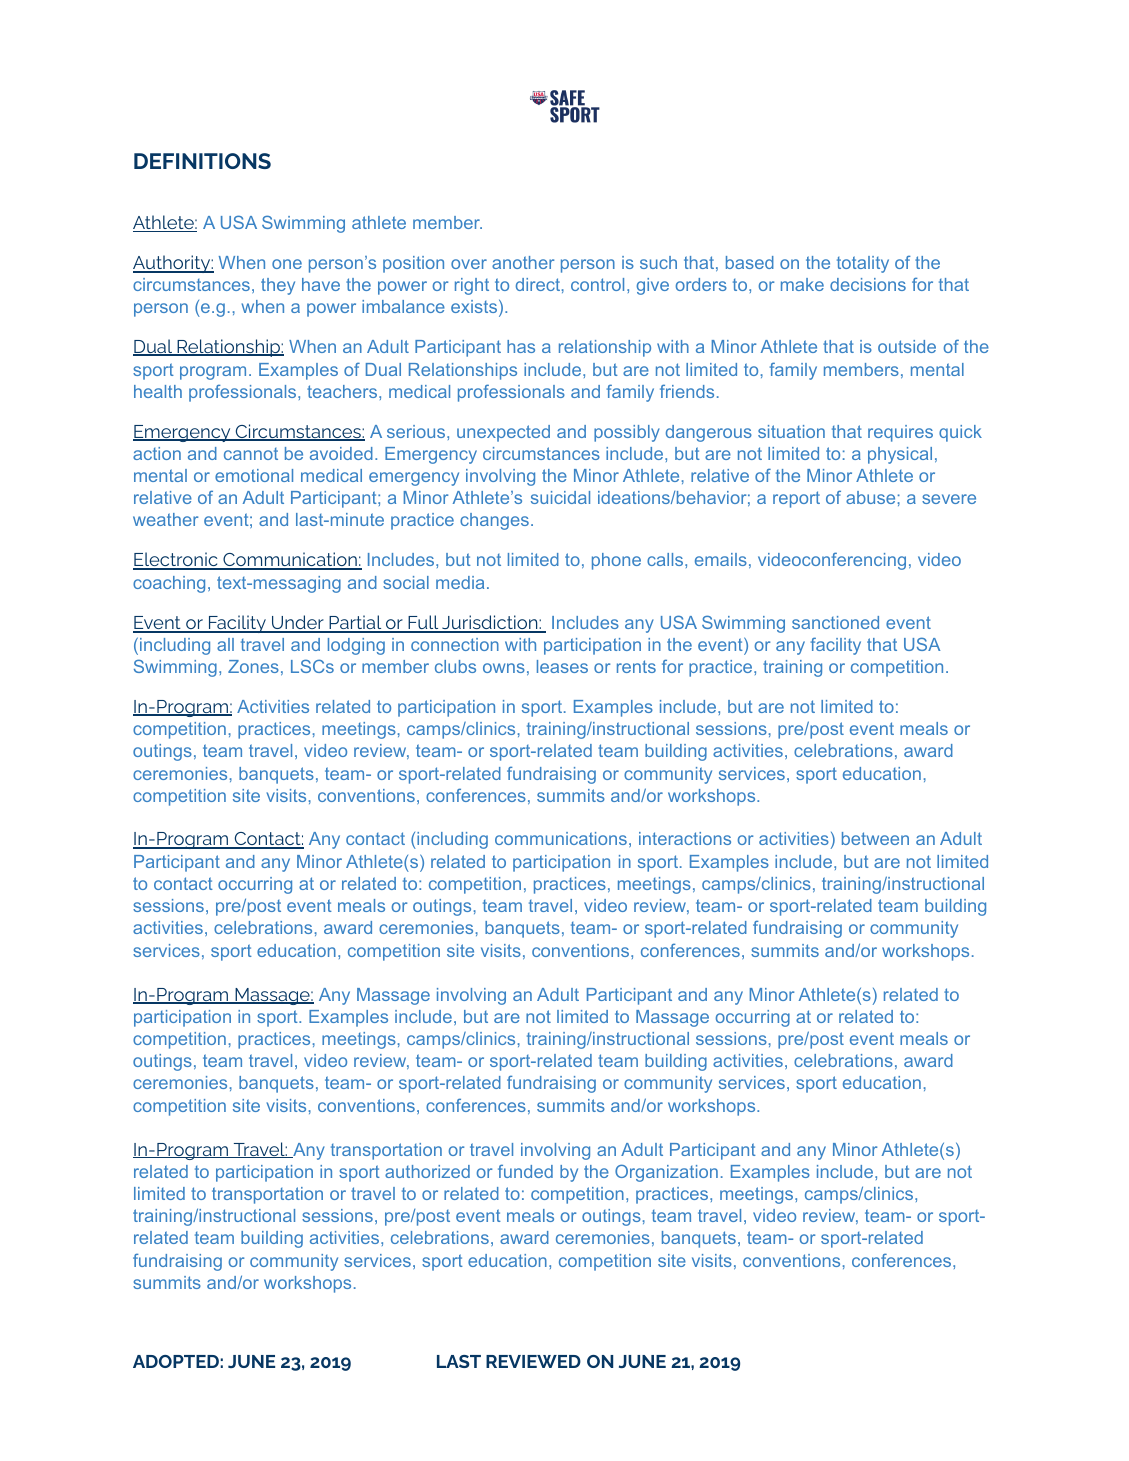  What do you see at coordinates (562, 666) in the page?
I see `leases` at bounding box center [562, 666].
